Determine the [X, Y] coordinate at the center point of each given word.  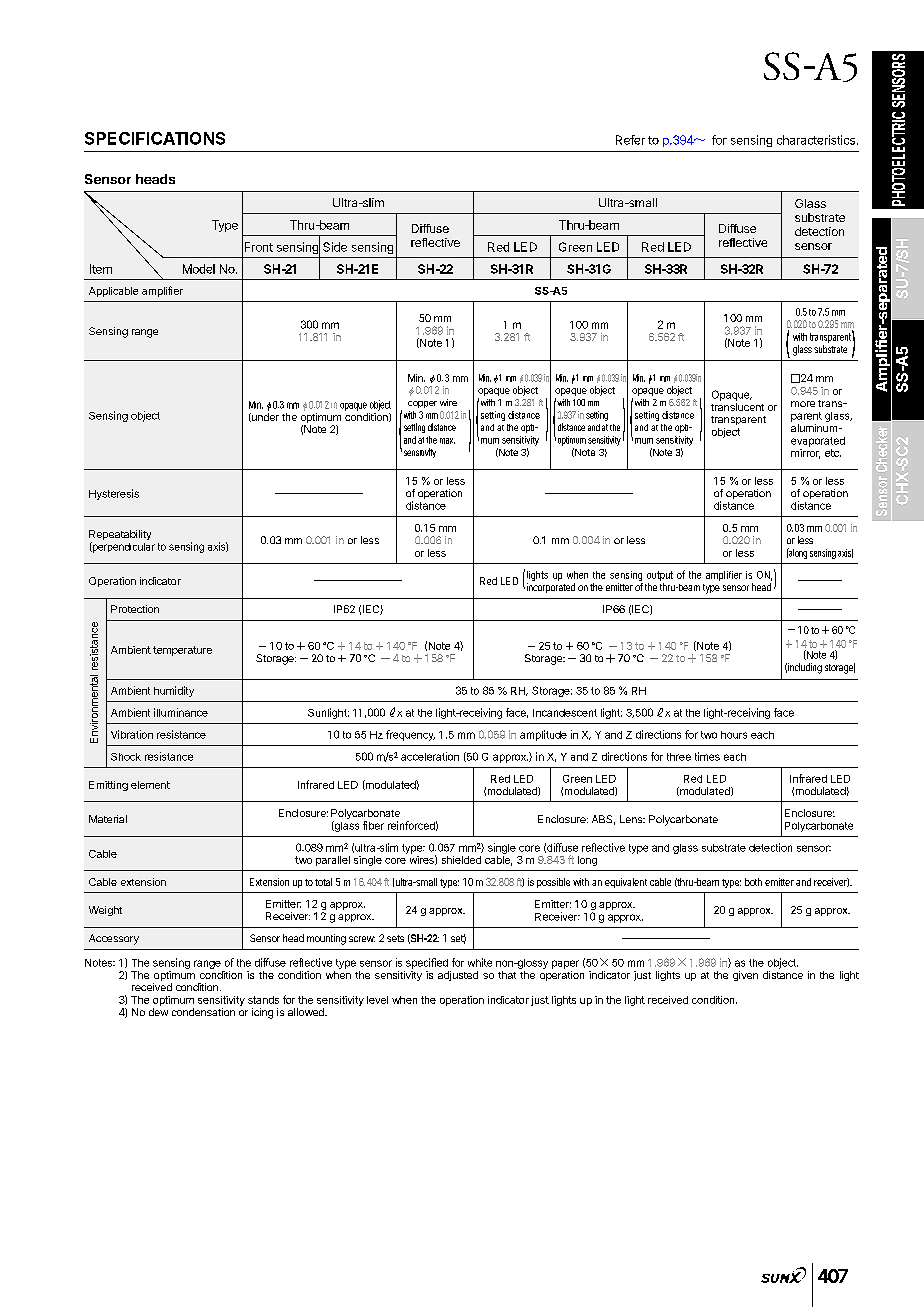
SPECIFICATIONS [155, 138]
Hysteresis [114, 494]
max [447, 441]
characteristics [816, 140]
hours [734, 735]
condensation [203, 1012]
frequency [410, 735]
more [803, 404]
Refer [630, 140]
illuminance [181, 712]
